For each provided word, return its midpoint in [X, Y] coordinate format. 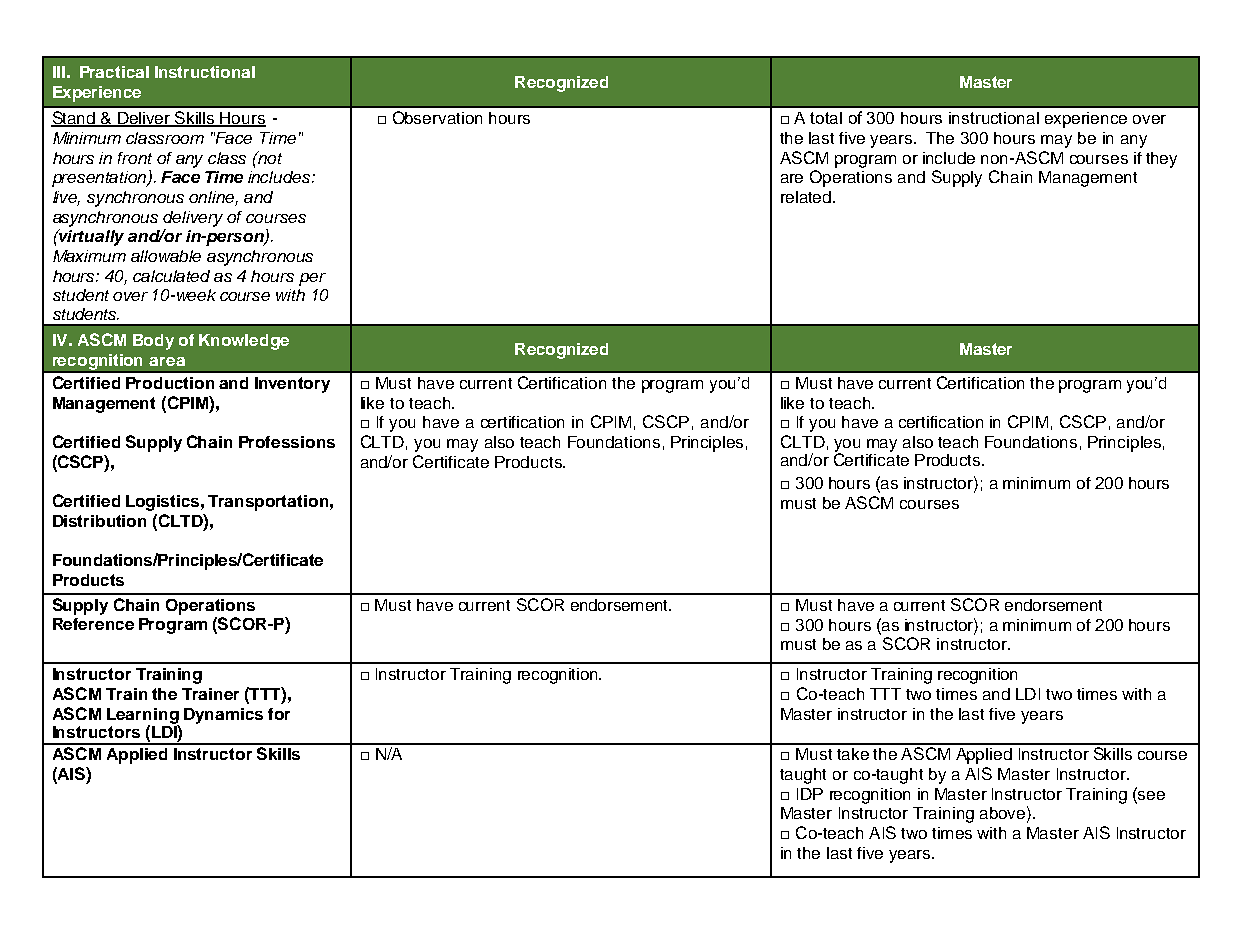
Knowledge [244, 342]
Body [153, 342]
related [806, 197]
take [853, 754]
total [826, 118]
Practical [114, 72]
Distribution [99, 521]
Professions [287, 442]
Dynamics [223, 716]
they [1161, 160]
